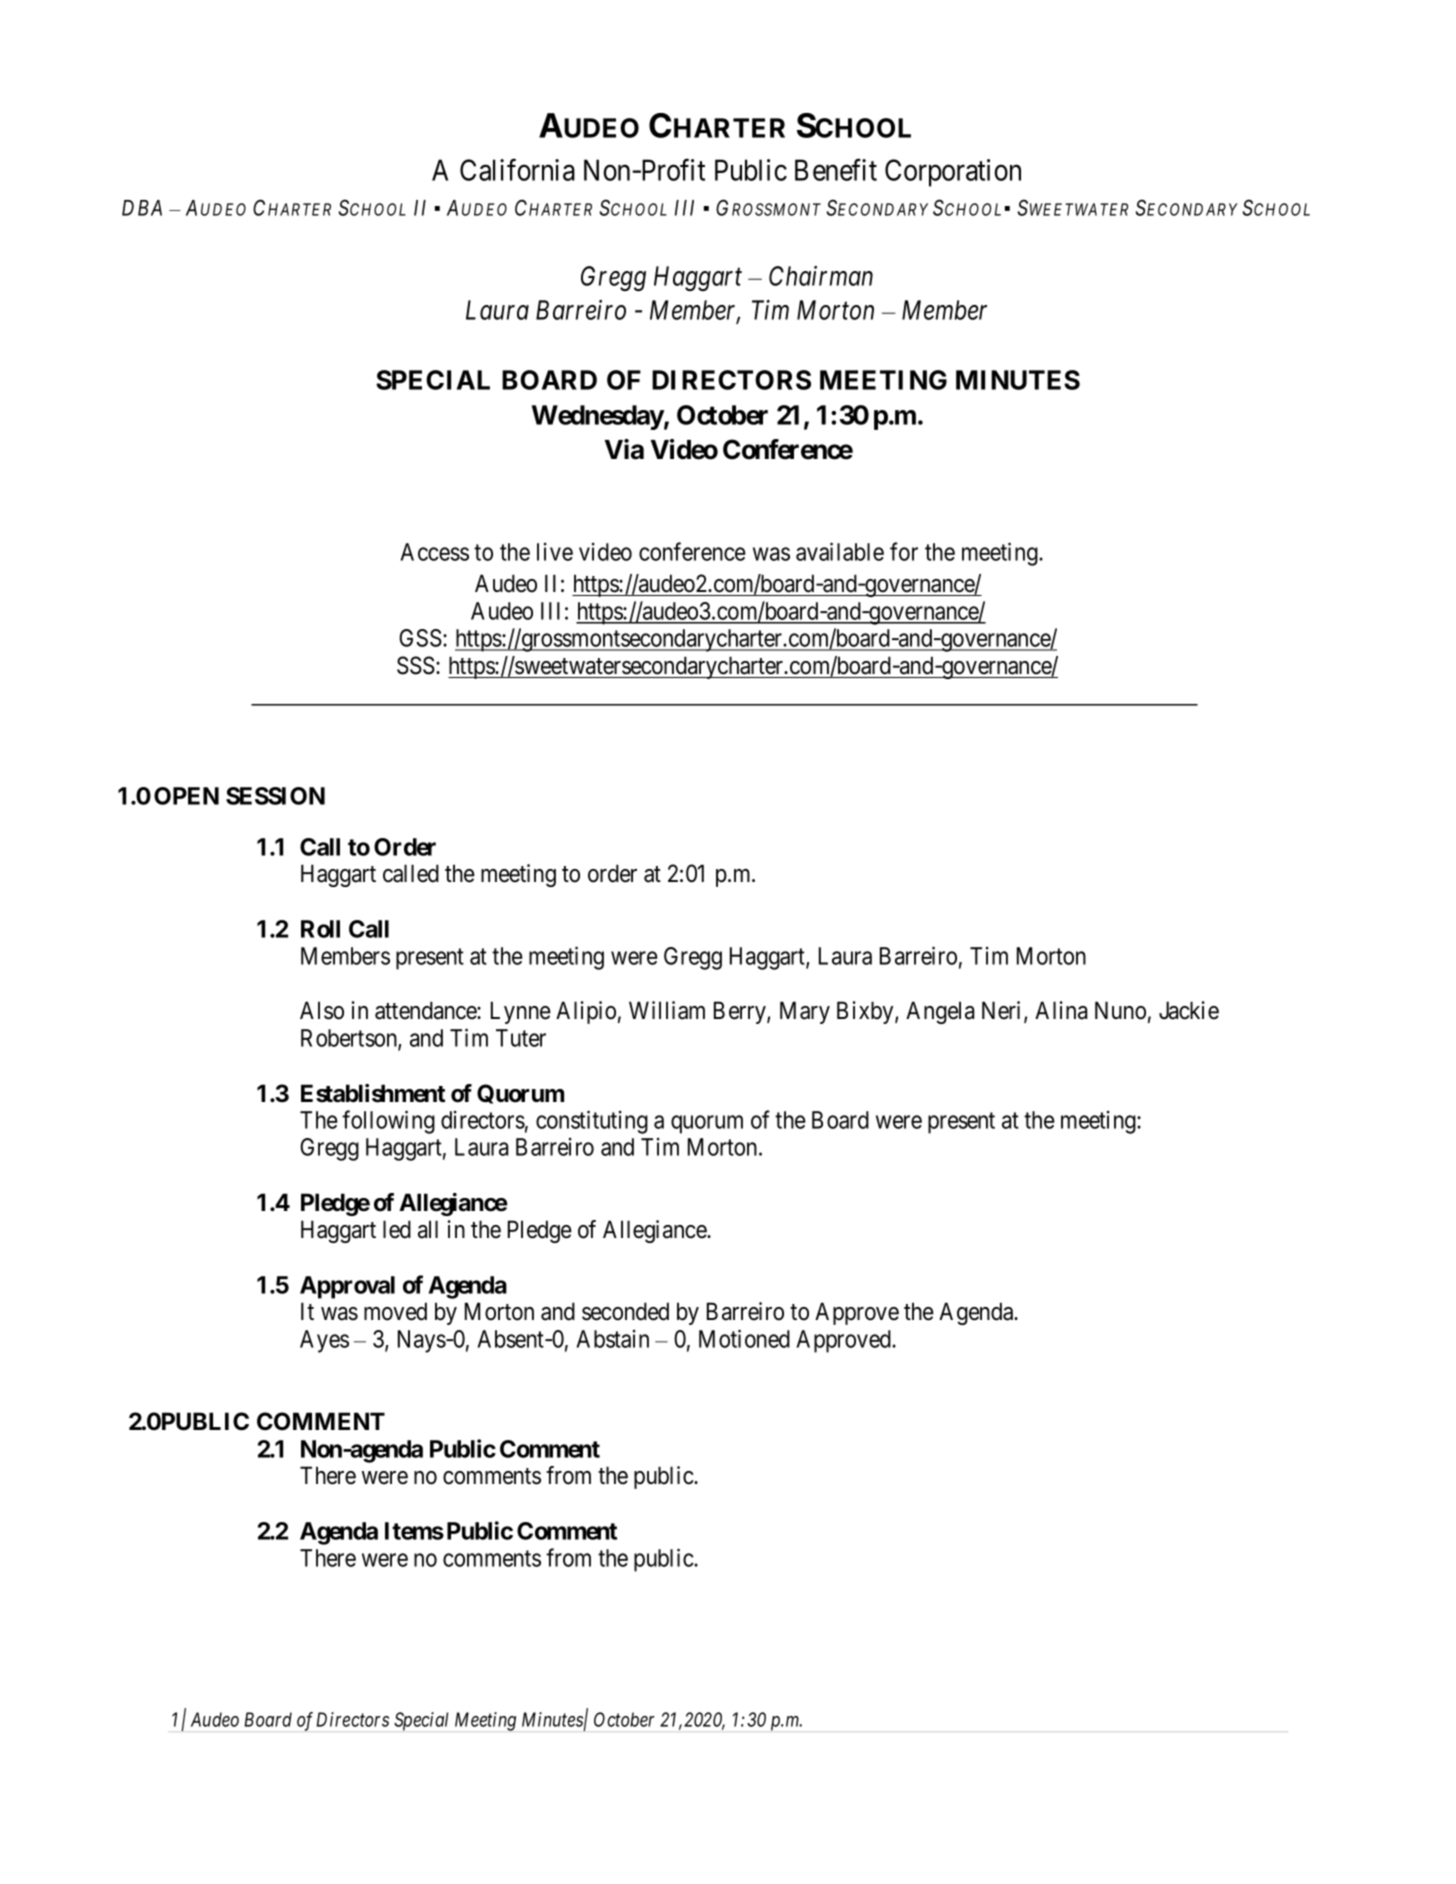  Describe the element at coordinates (324, 1341) in the screenshot. I see `Ayes` at that location.
